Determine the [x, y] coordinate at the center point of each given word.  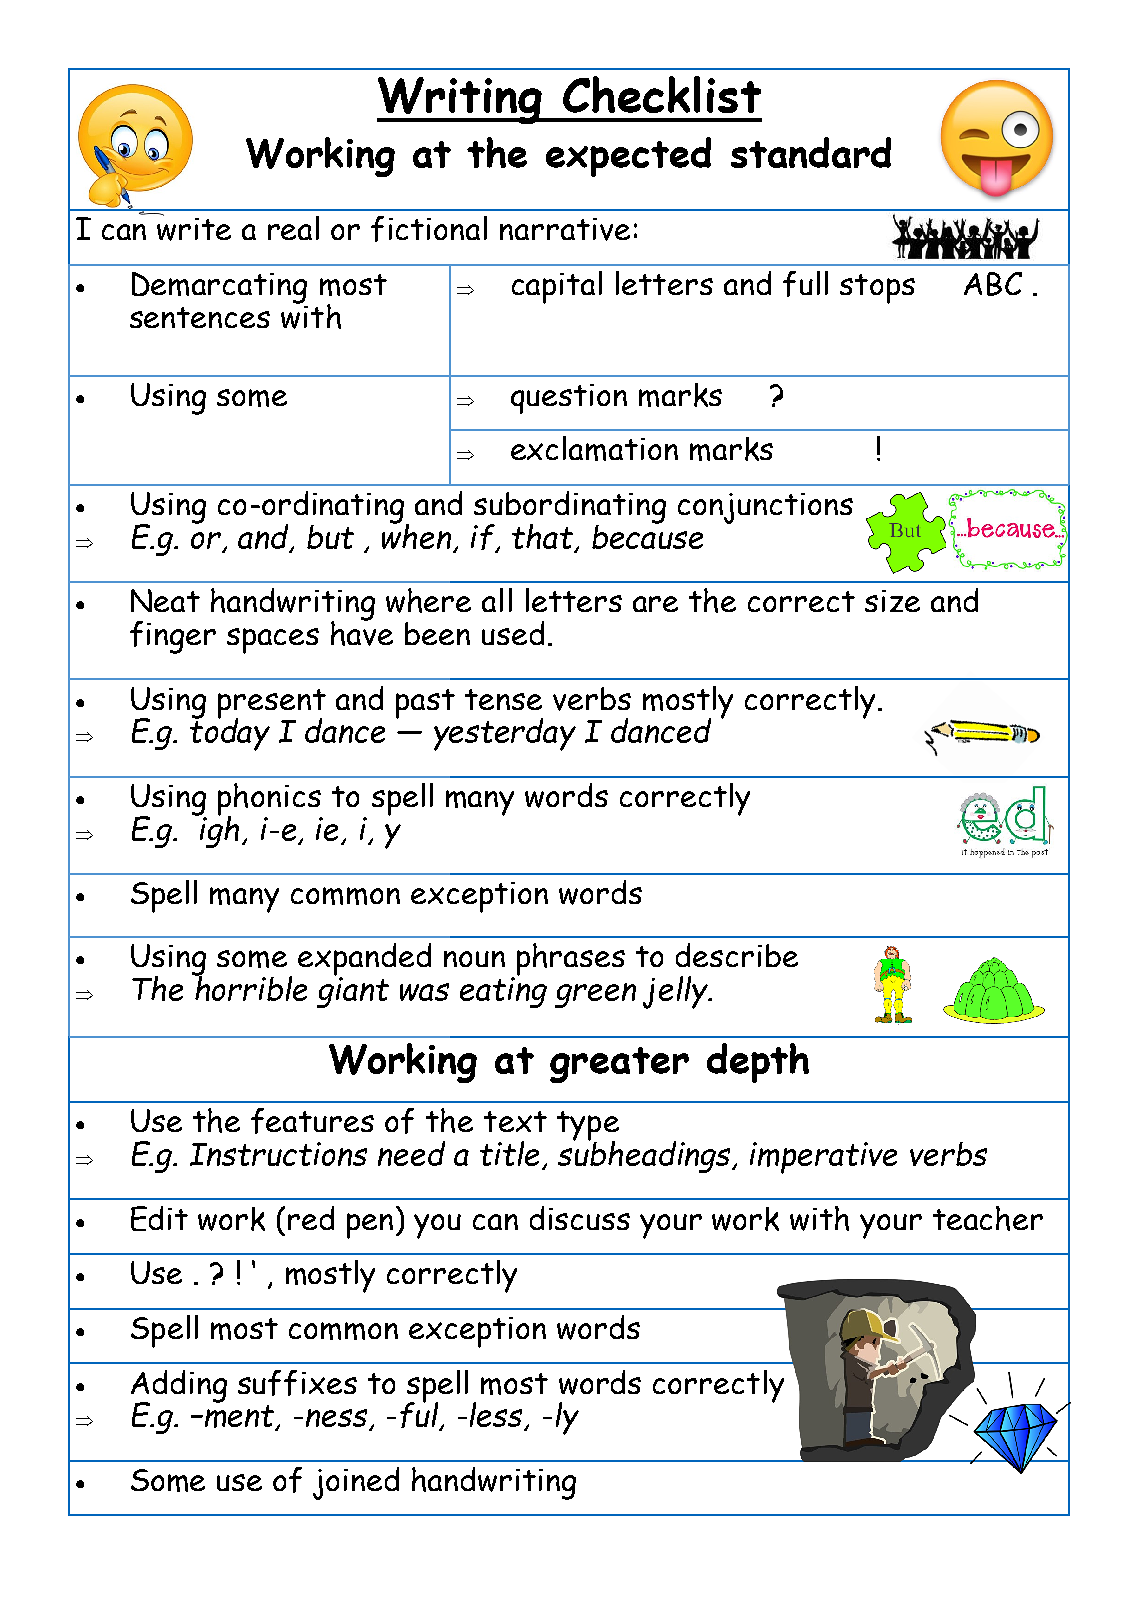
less [497, 1416]
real [293, 228]
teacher [988, 1218]
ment [239, 1418]
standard [811, 152]
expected [628, 157]
